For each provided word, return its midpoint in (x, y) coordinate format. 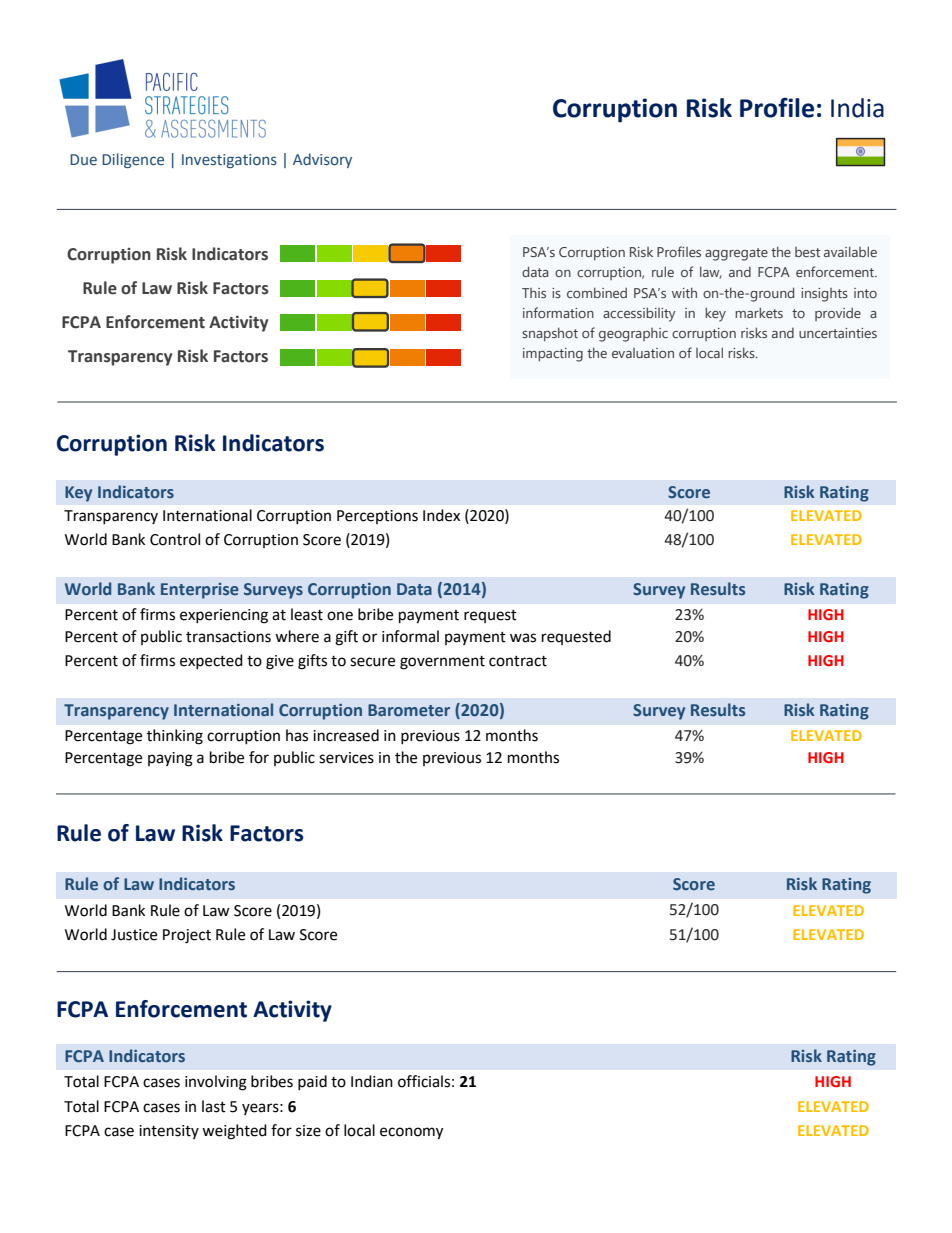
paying (170, 759)
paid (312, 1082)
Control (175, 539)
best (807, 252)
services (346, 758)
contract (518, 661)
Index (441, 515)
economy (411, 1133)
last (214, 1106)
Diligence (133, 160)
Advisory (322, 160)
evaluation (643, 353)
